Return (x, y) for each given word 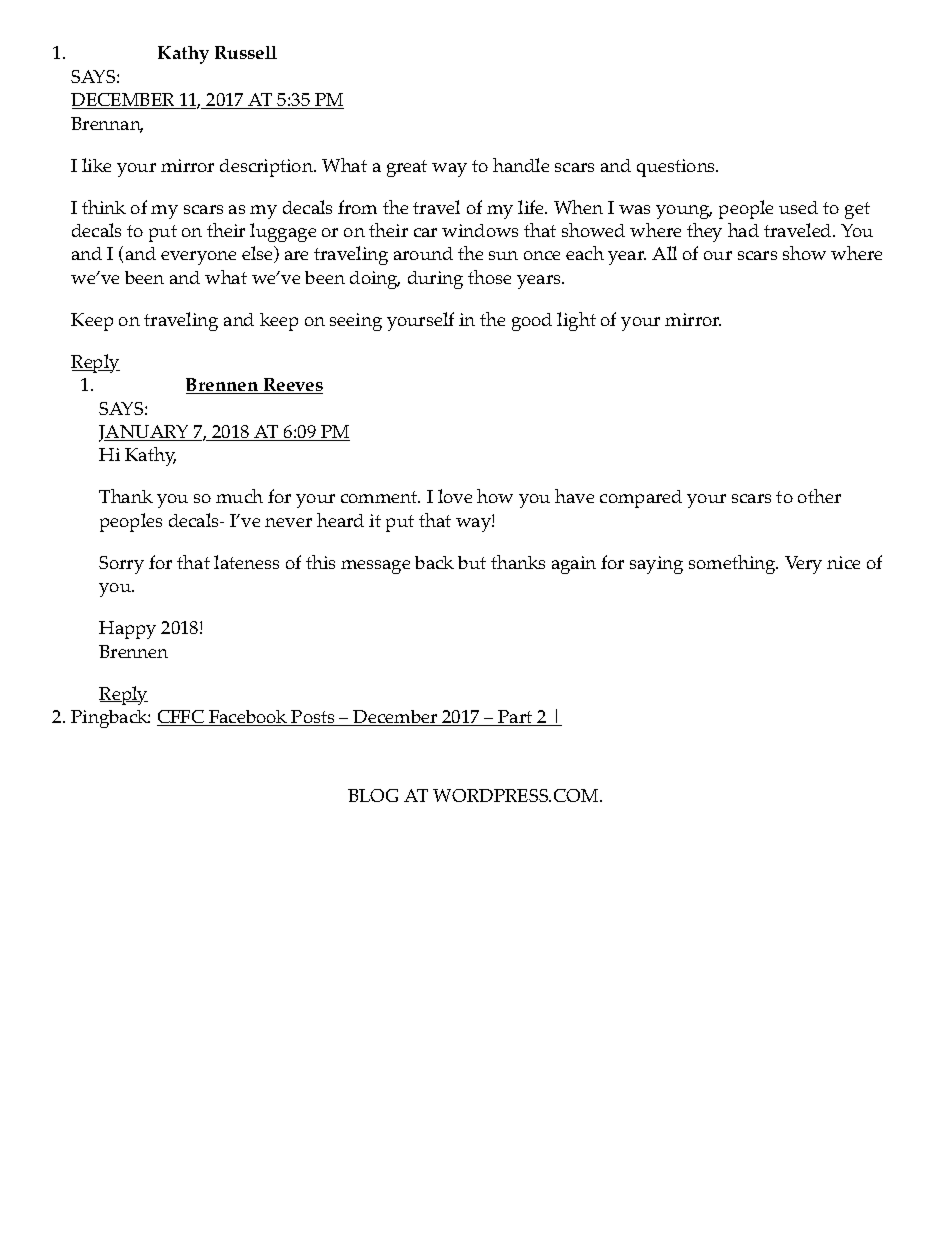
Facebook (248, 718)
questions (677, 168)
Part (515, 718)
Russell (246, 52)
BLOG (373, 795)
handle (521, 165)
